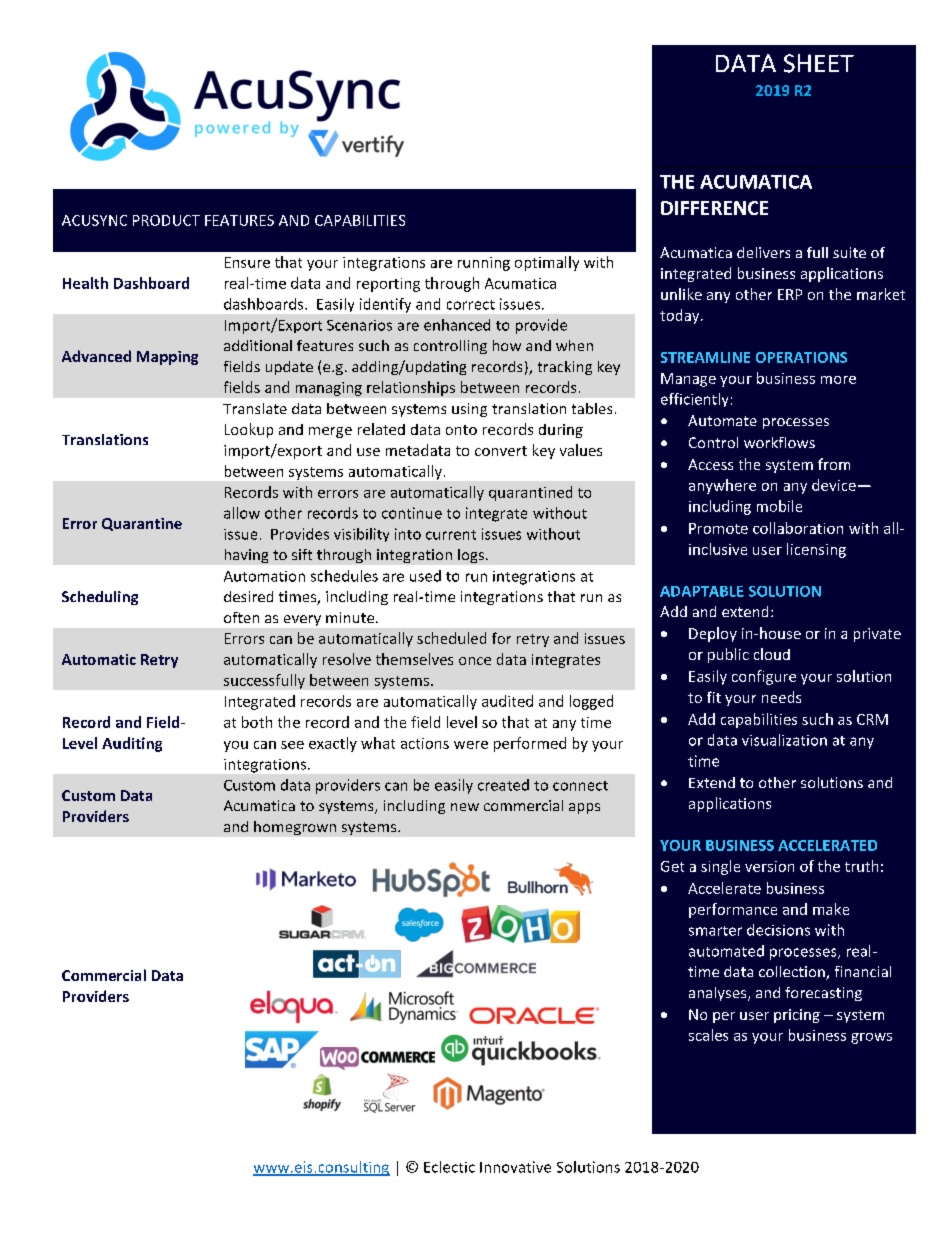  I want to click on both, so click(257, 722).
